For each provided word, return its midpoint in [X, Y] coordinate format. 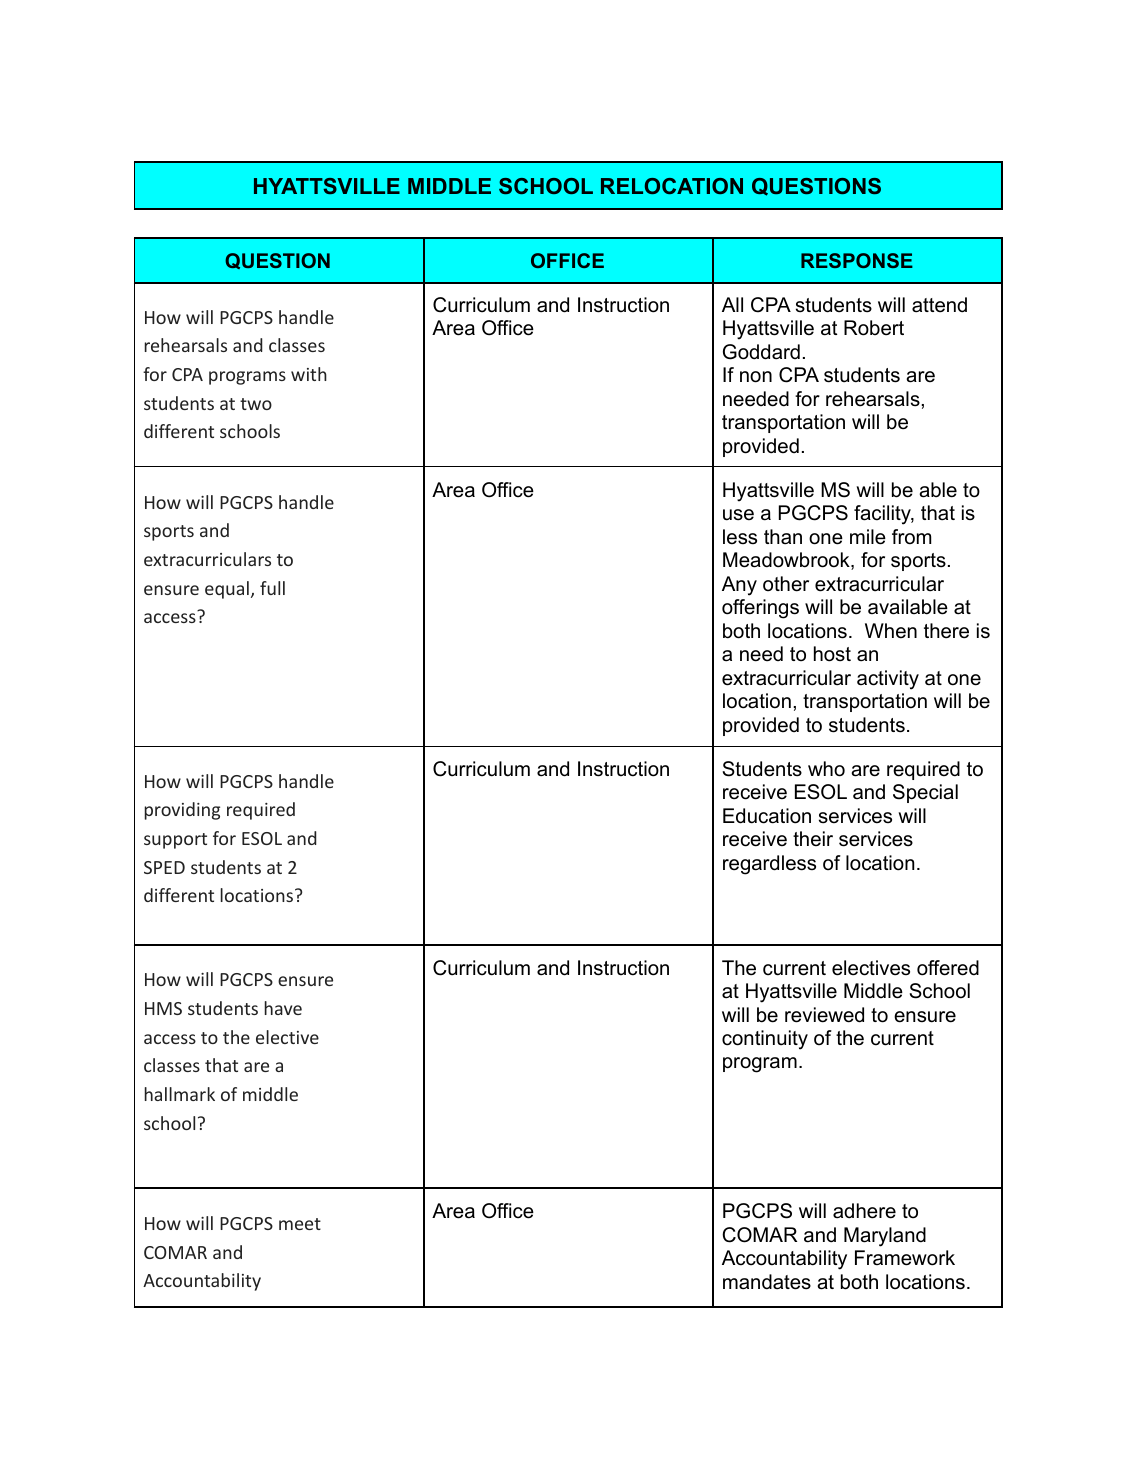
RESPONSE [857, 260]
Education [767, 816]
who [826, 769]
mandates [767, 1282]
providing [182, 811]
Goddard [761, 352]
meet [300, 1224]
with [309, 374]
